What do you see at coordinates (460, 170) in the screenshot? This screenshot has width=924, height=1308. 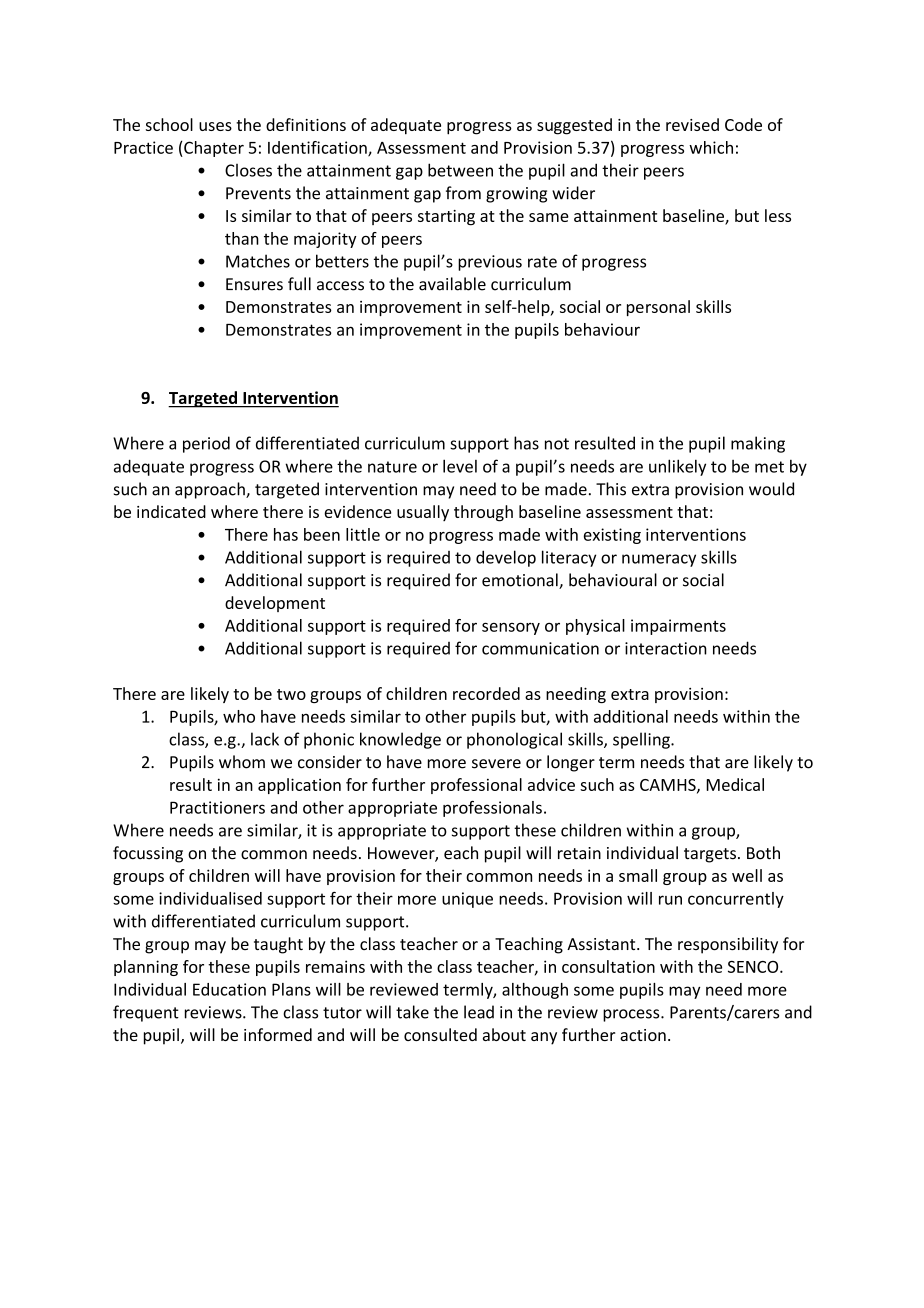 I see `between` at bounding box center [460, 170].
